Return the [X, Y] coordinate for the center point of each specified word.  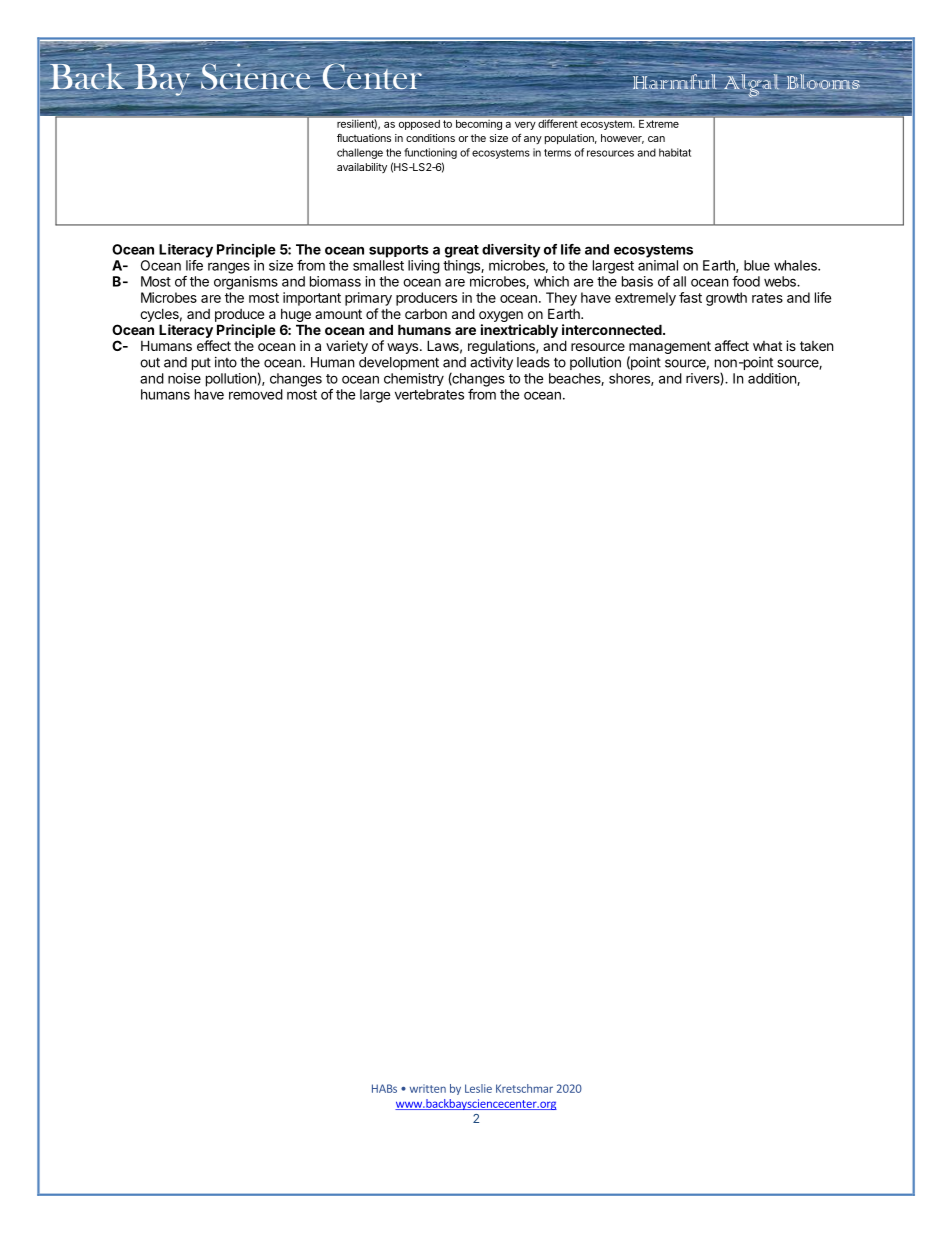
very [525, 126]
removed [256, 394]
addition [773, 379]
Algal [752, 85]
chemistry [414, 379]
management [669, 349]
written [428, 1088]
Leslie [478, 1088]
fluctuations [364, 138]
